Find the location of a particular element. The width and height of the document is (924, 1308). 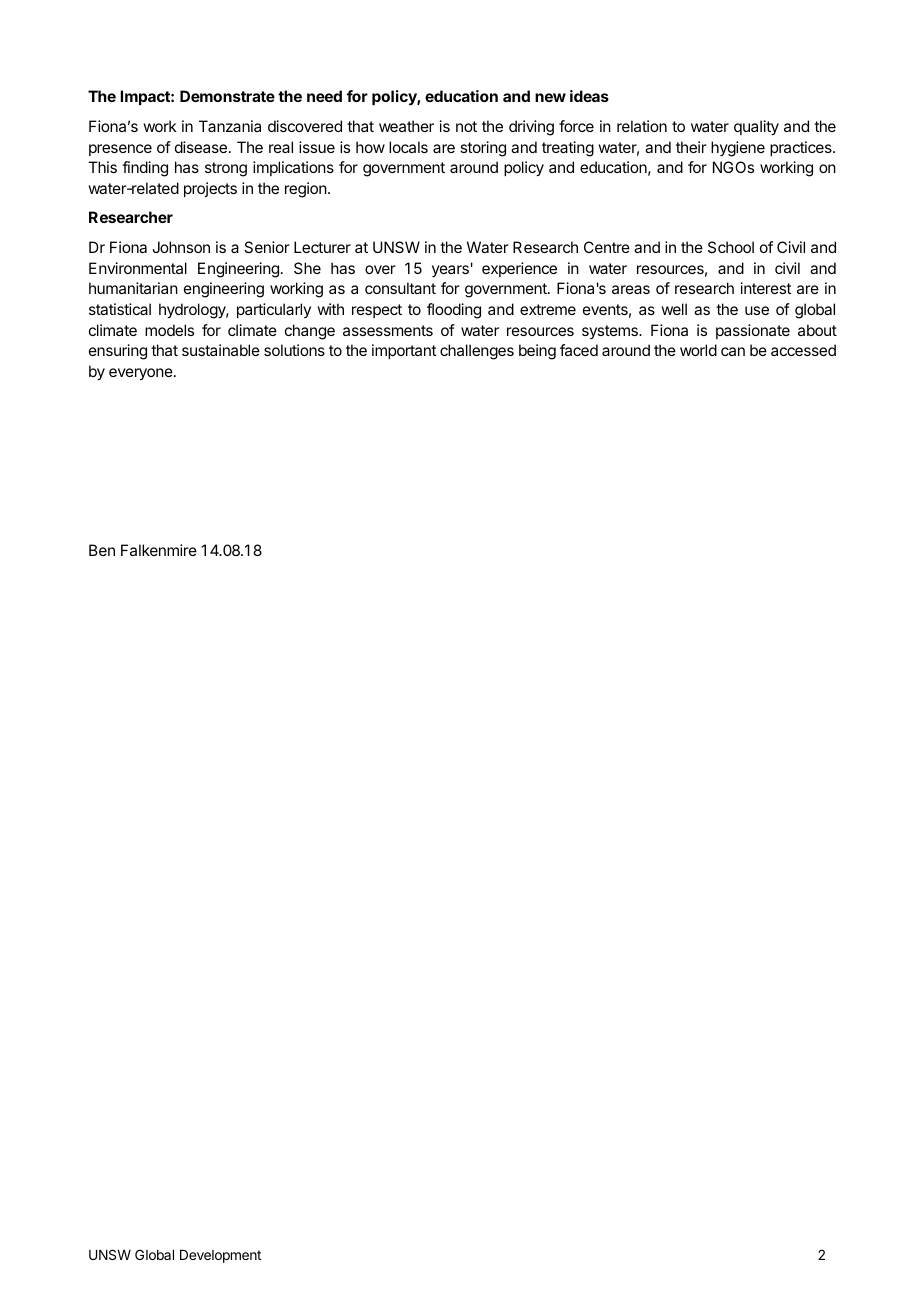

challenges is located at coordinates (477, 352).
